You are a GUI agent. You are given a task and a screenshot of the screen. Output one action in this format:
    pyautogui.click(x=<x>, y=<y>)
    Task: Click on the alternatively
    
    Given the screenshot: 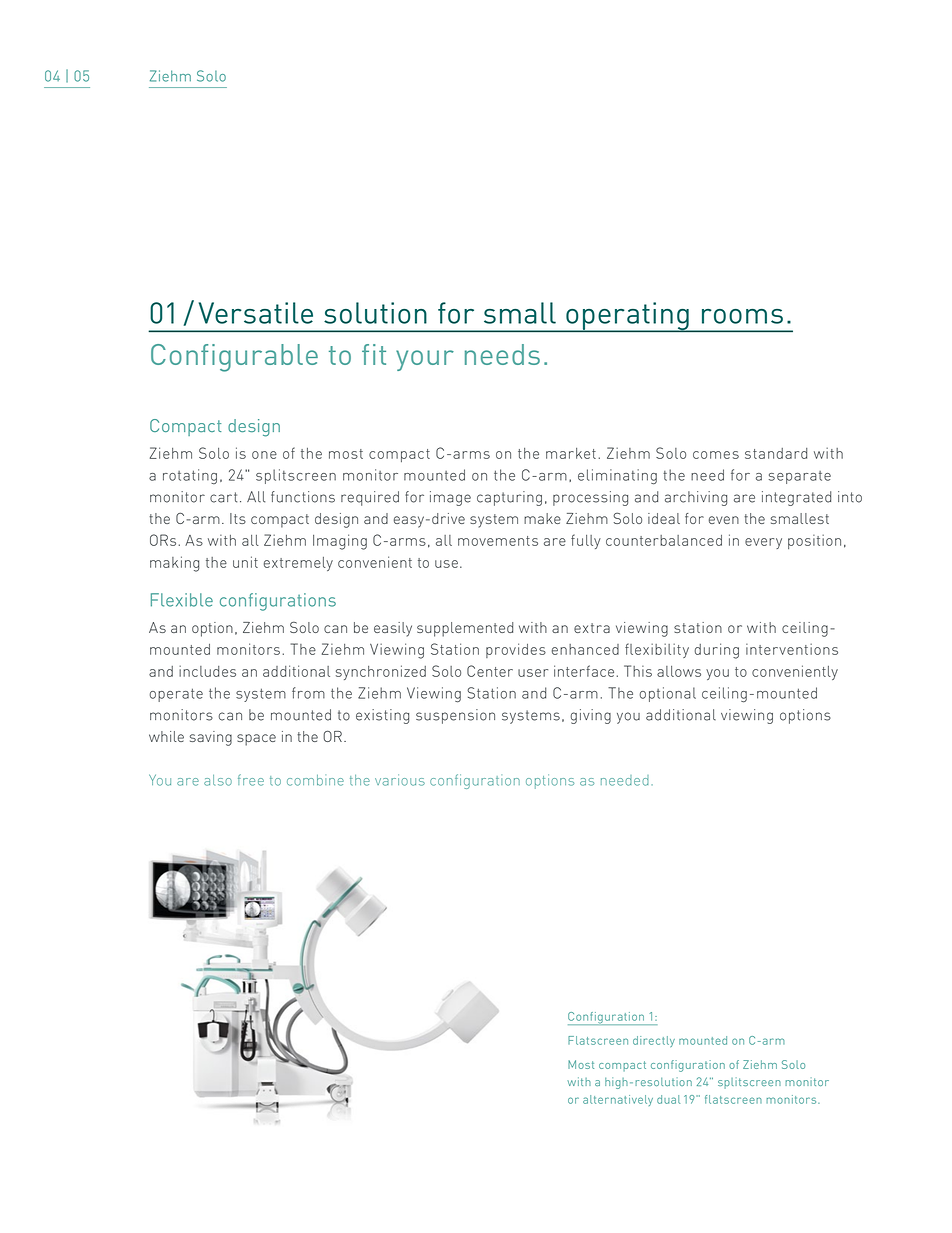 What is the action you would take?
    pyautogui.click(x=618, y=1100)
